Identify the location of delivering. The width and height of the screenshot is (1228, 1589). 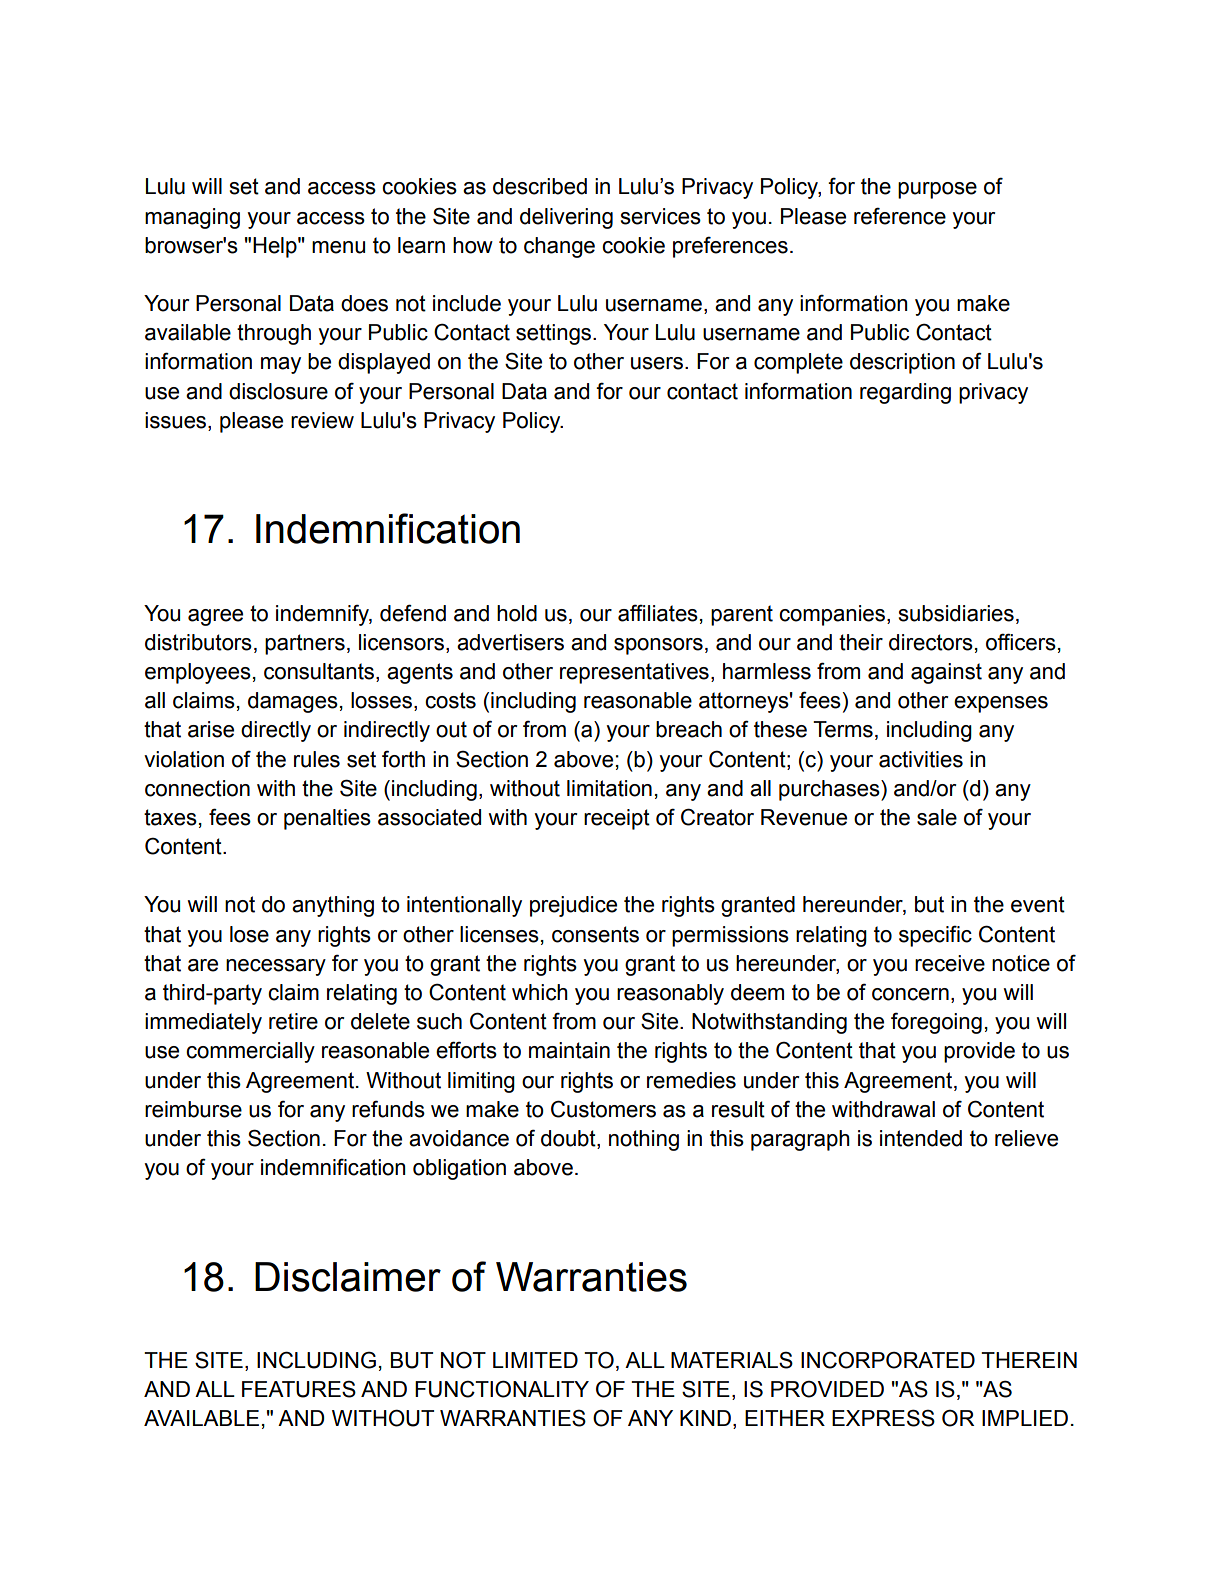
(566, 218).
